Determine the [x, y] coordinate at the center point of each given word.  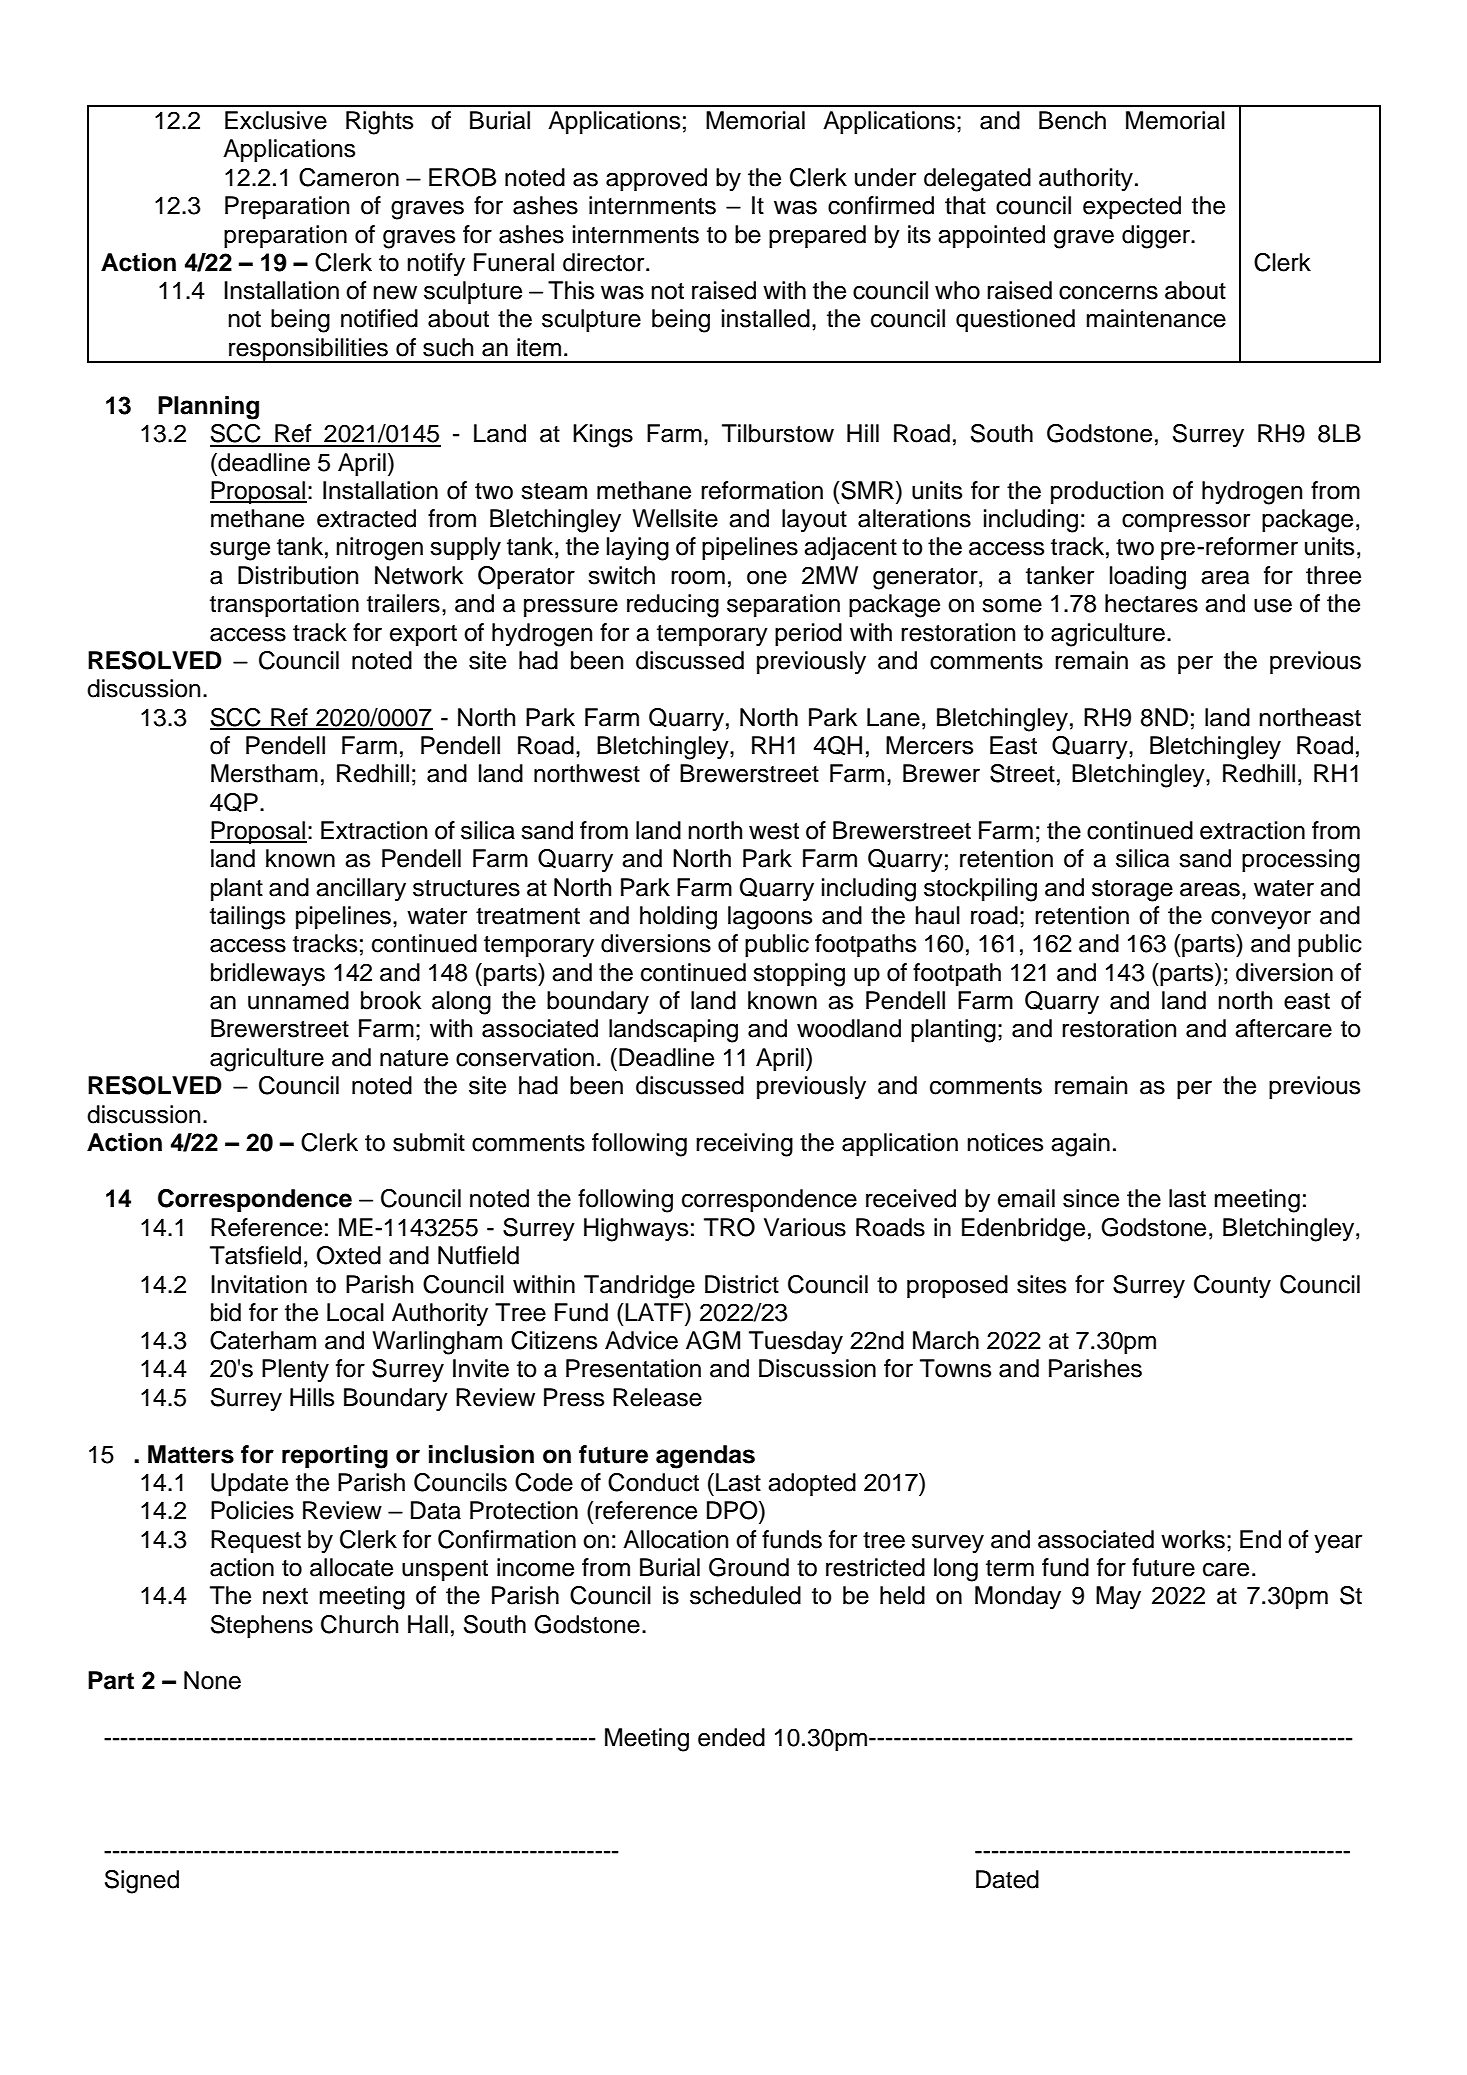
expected [1132, 207]
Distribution [298, 575]
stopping [799, 975]
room [698, 578]
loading [1148, 578]
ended [731, 1737]
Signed [142, 1882]
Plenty [295, 1371]
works [1193, 1539]
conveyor [1261, 920]
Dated [1007, 1879]
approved [656, 179]
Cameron [349, 177]
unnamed [298, 1000]
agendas [705, 1457]
